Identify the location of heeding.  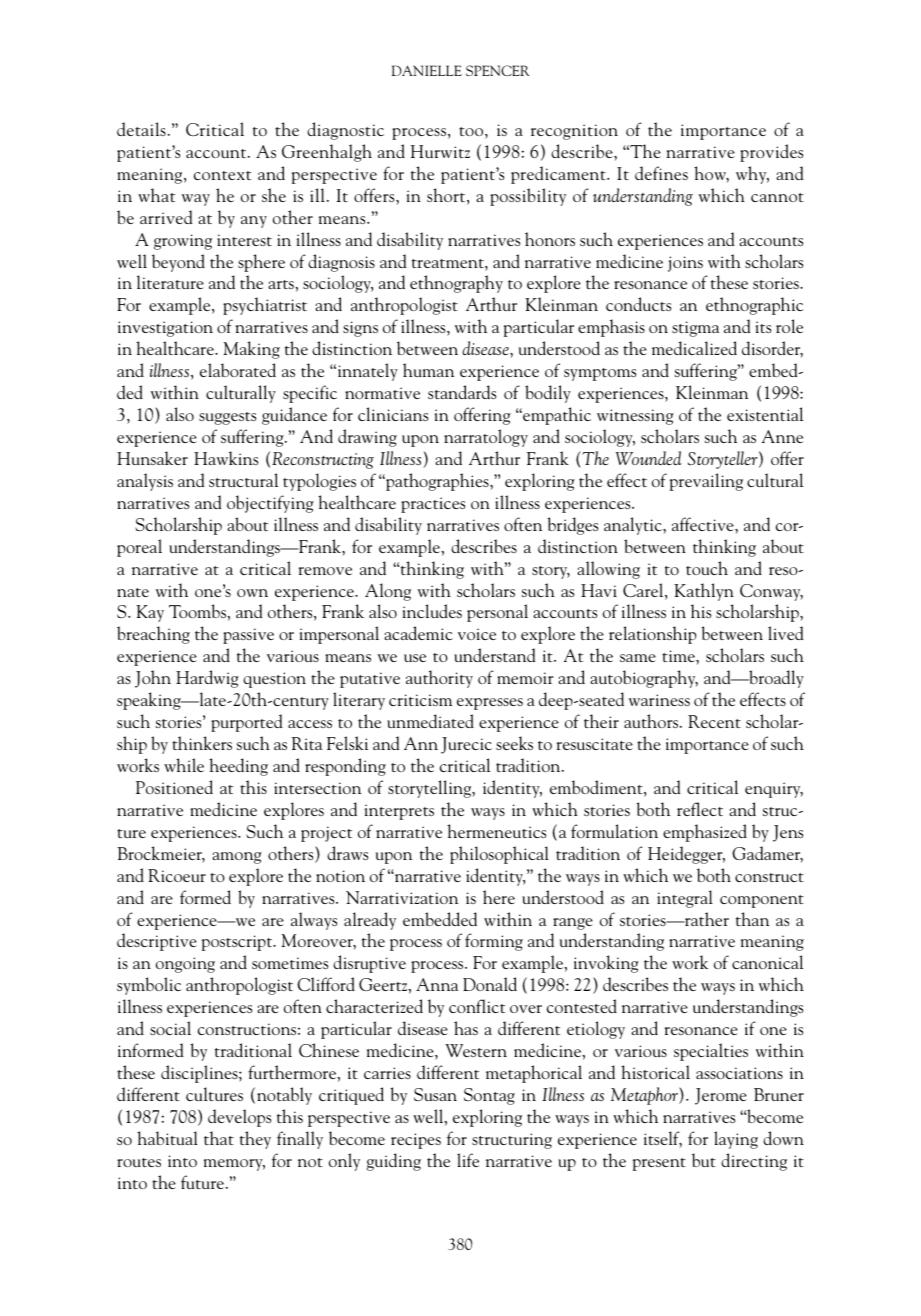
(238, 767).
